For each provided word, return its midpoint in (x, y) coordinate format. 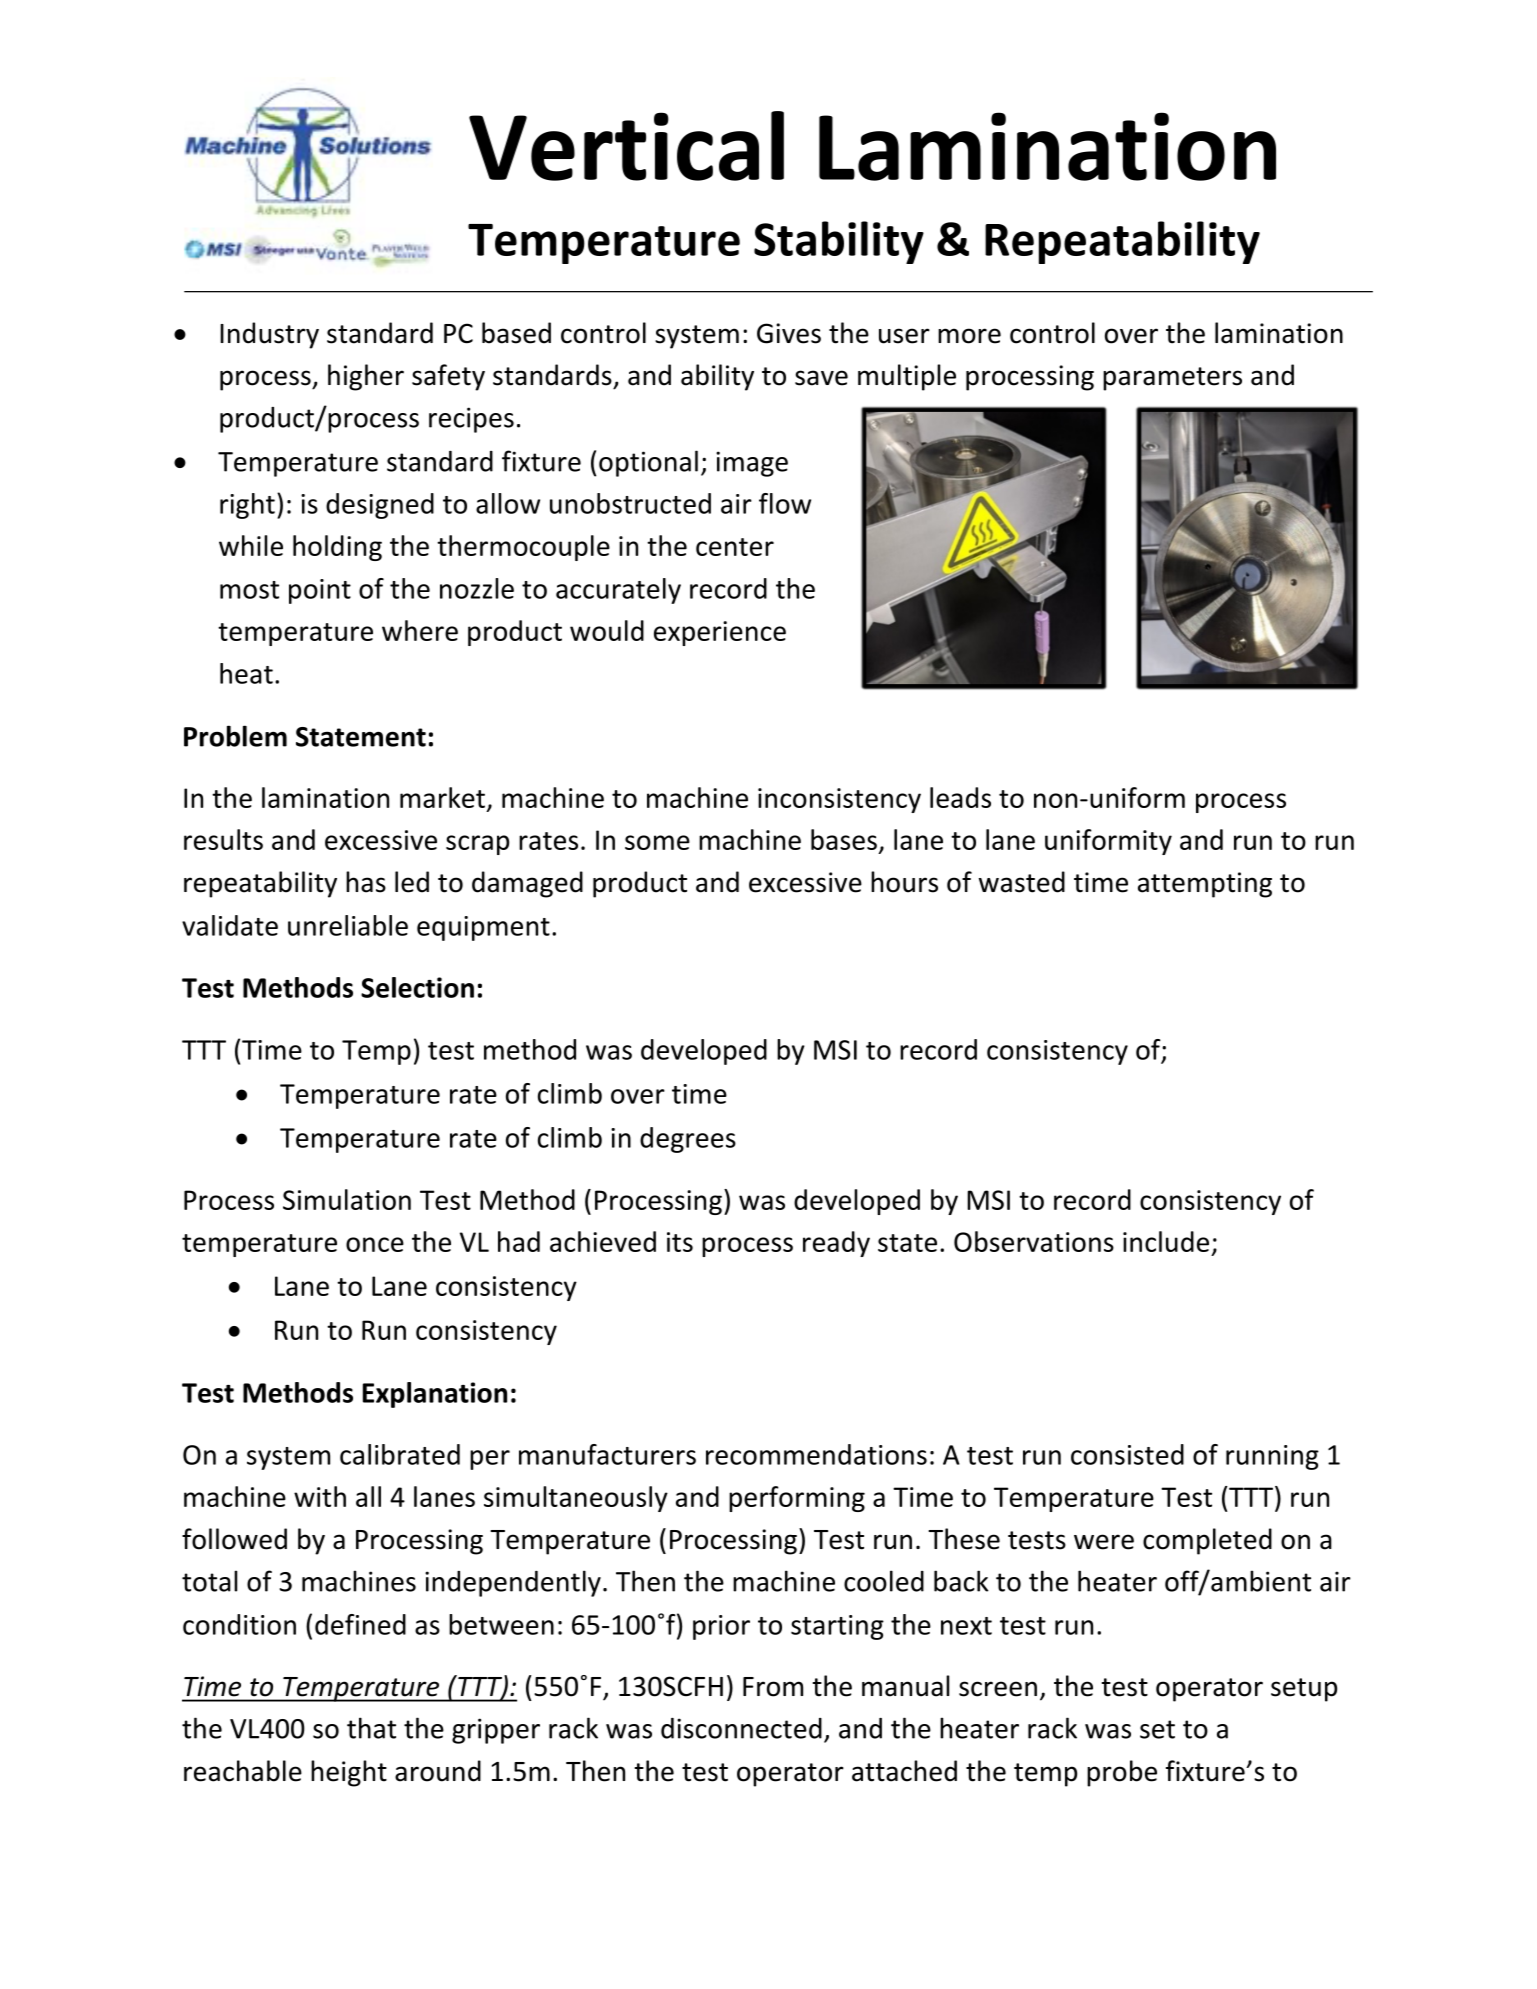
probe (1122, 1773)
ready (836, 1244)
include (1166, 1241)
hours (904, 882)
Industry (269, 335)
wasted (1022, 882)
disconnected (741, 1728)
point (320, 591)
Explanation (435, 1395)
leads (960, 797)
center (735, 547)
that (371, 1728)
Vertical (626, 146)
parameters (1172, 379)
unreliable (348, 925)
